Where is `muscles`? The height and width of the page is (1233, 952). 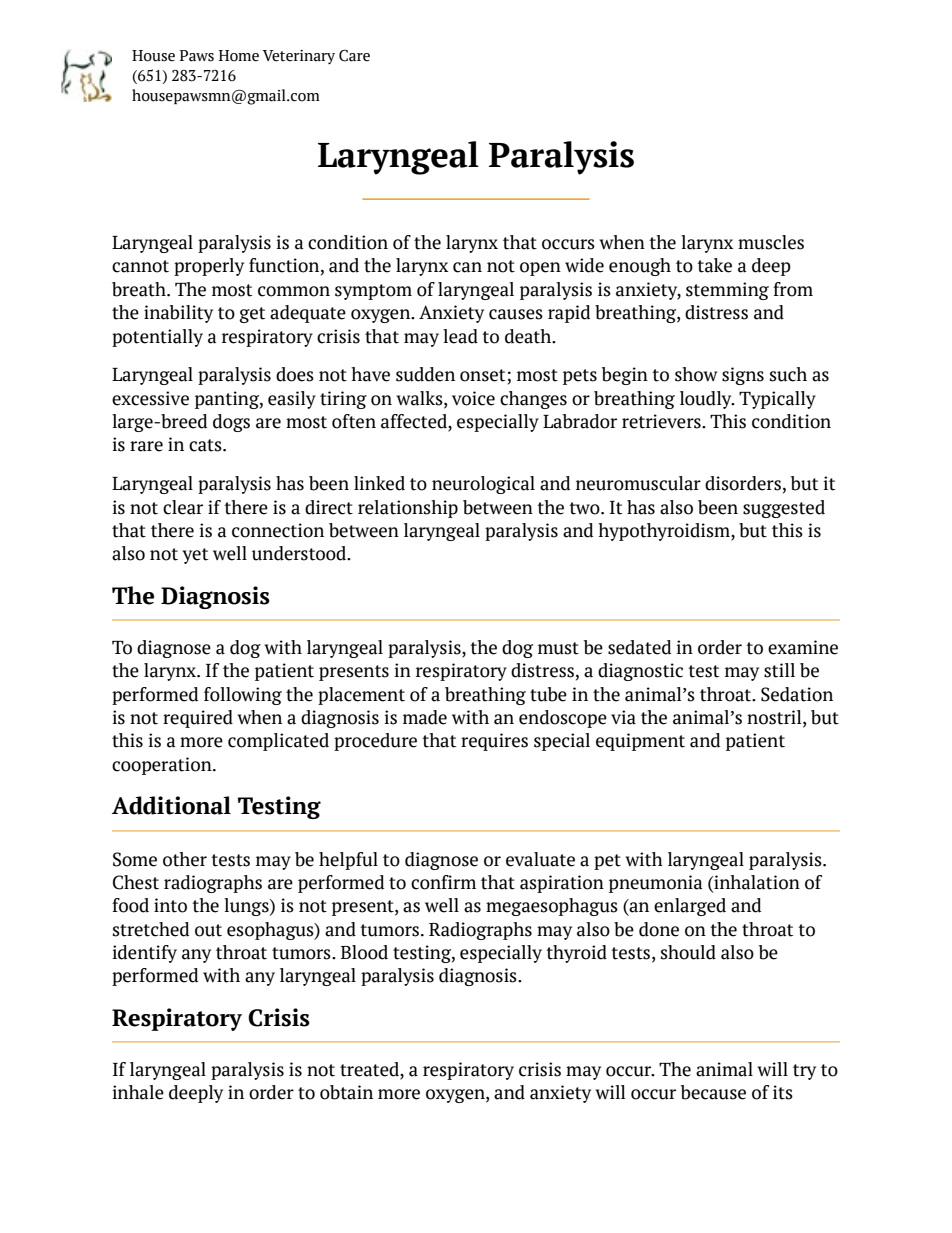
muscles is located at coordinates (771, 242).
